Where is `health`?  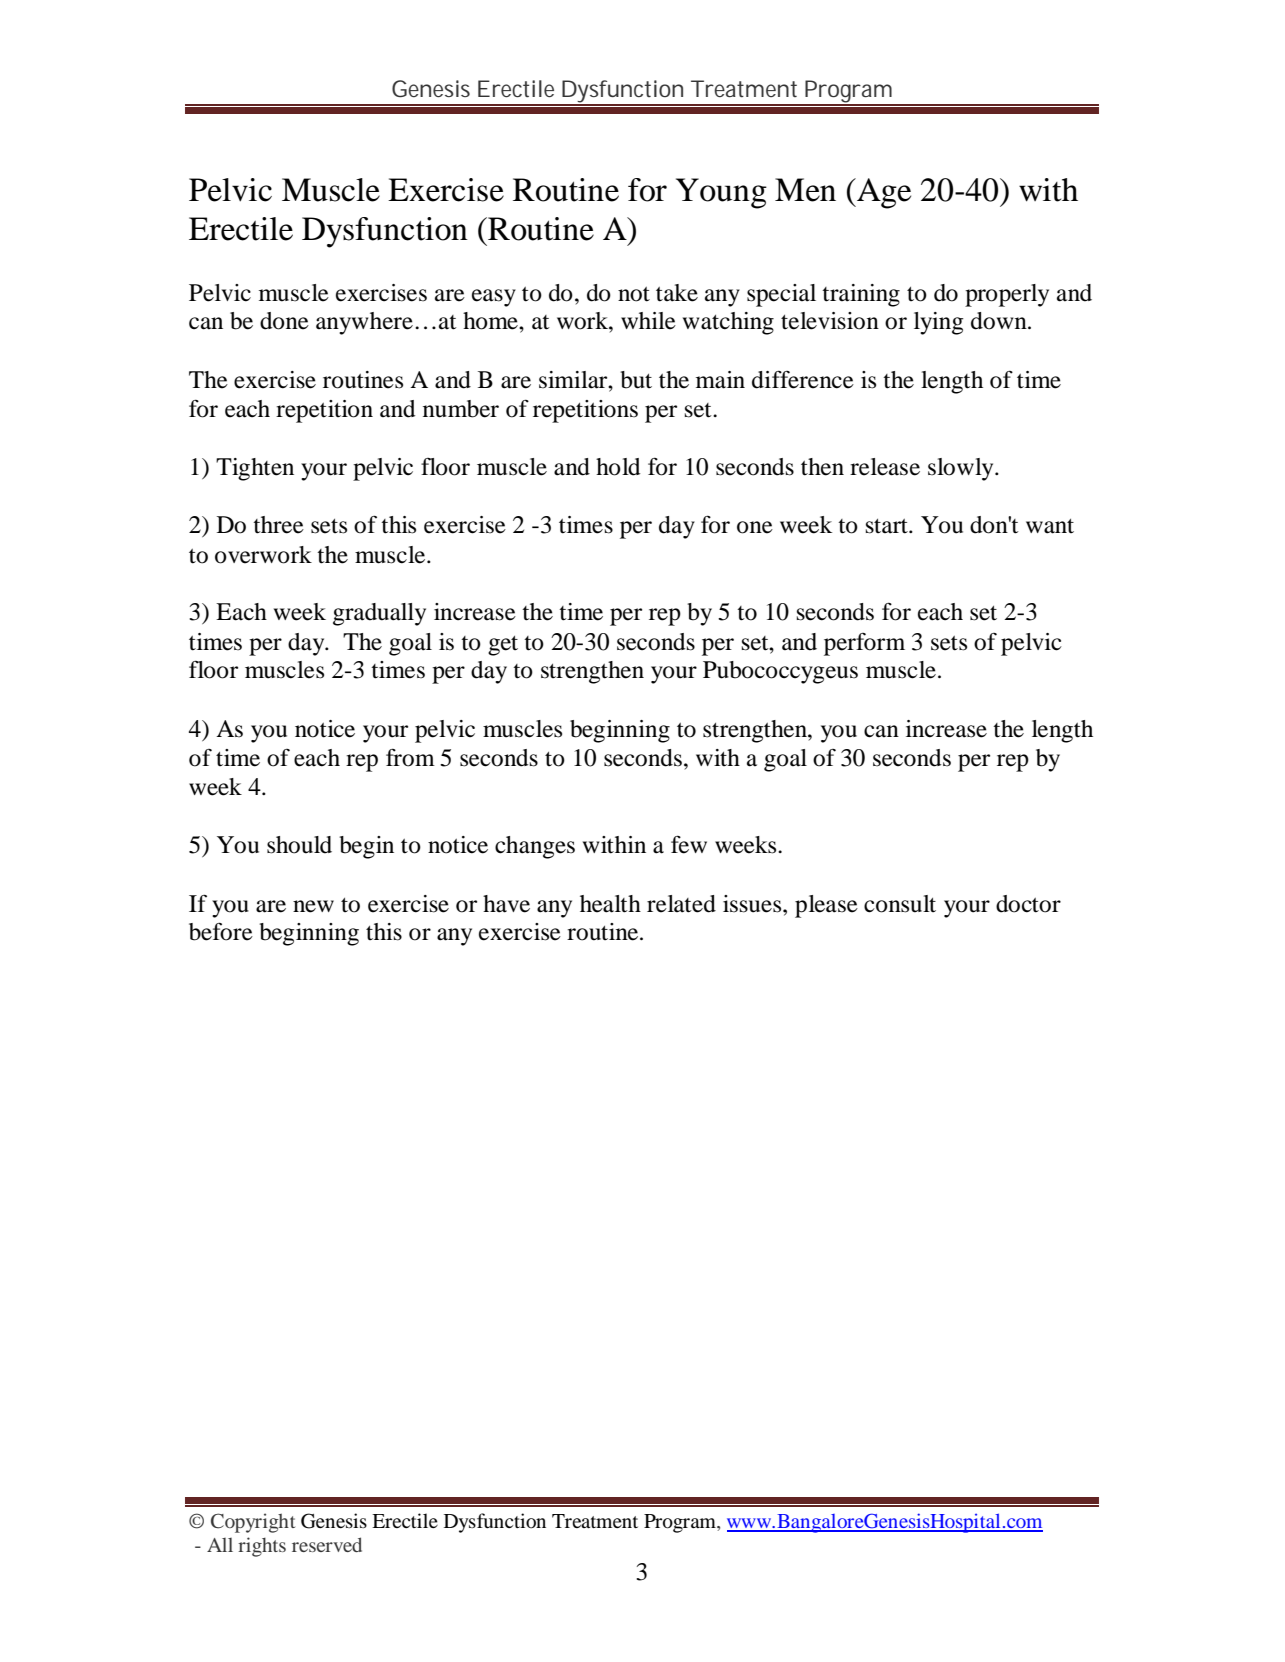 health is located at coordinates (610, 904).
